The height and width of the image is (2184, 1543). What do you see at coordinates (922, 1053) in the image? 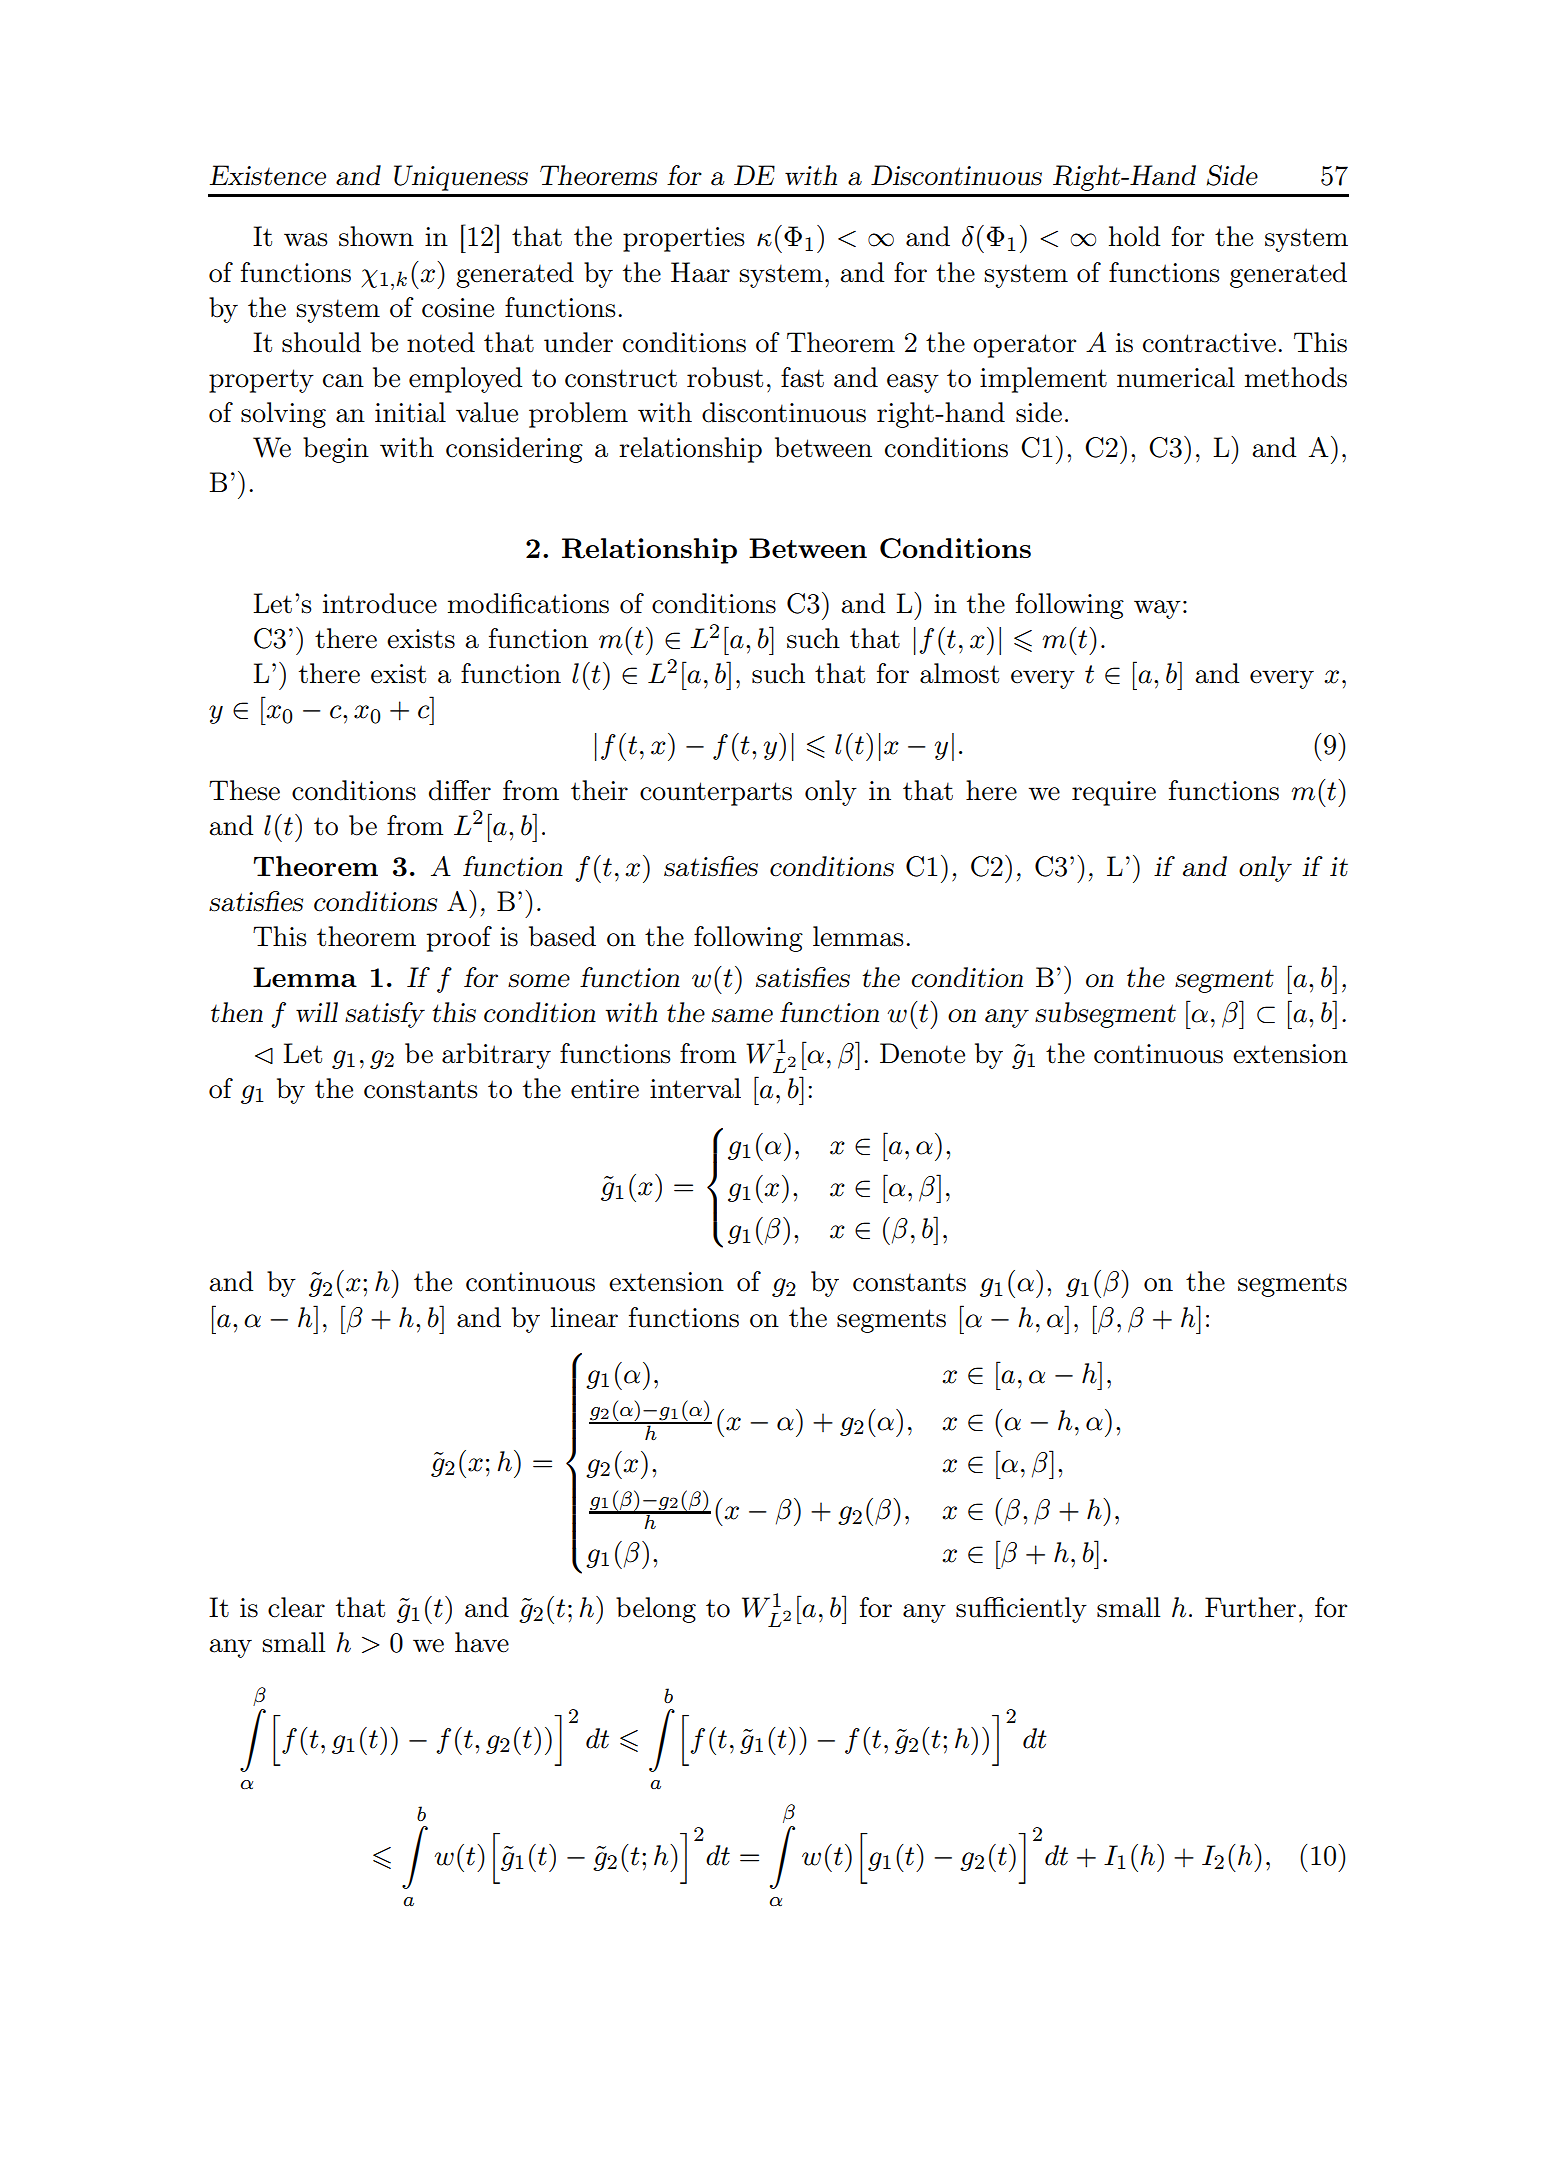
I see `Denote` at bounding box center [922, 1053].
